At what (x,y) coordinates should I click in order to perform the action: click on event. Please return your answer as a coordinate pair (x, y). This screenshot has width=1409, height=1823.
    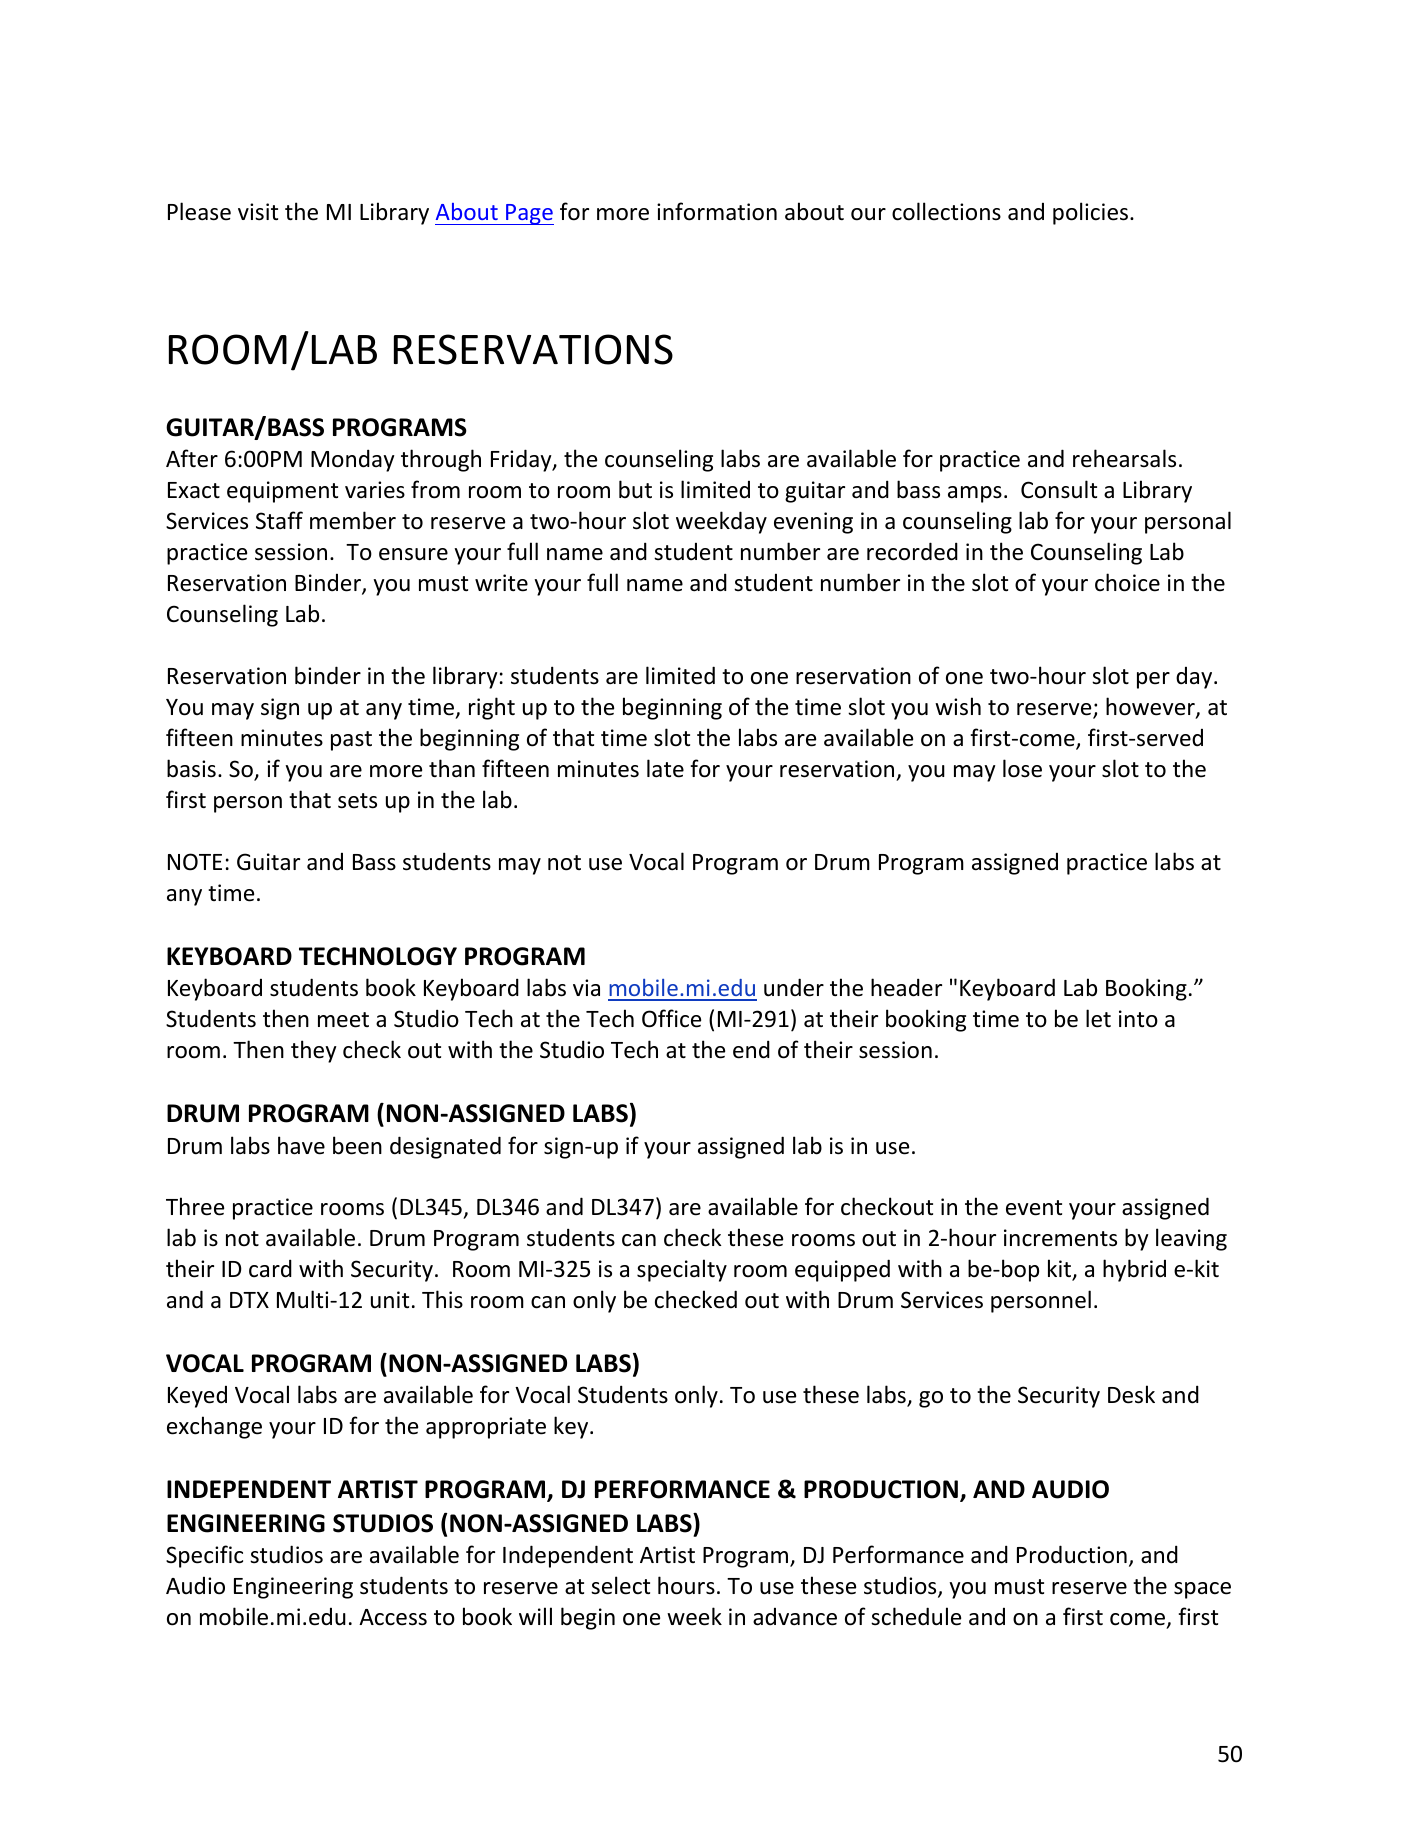
    Looking at the image, I should click on (1034, 1208).
